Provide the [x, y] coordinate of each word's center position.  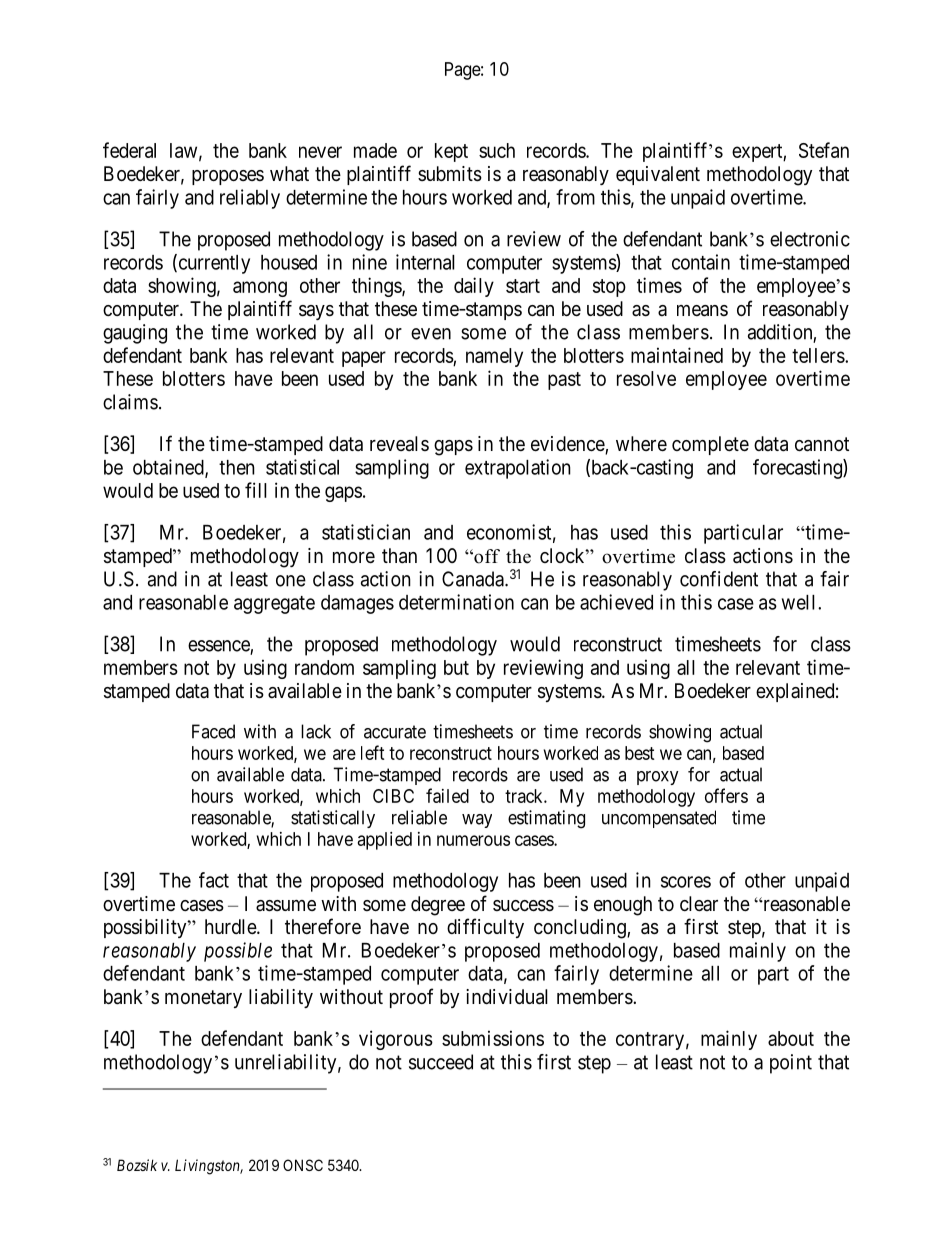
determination [456, 602]
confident [719, 579]
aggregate [274, 605]
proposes [228, 177]
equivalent [658, 175]
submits [450, 174]
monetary [203, 999]
